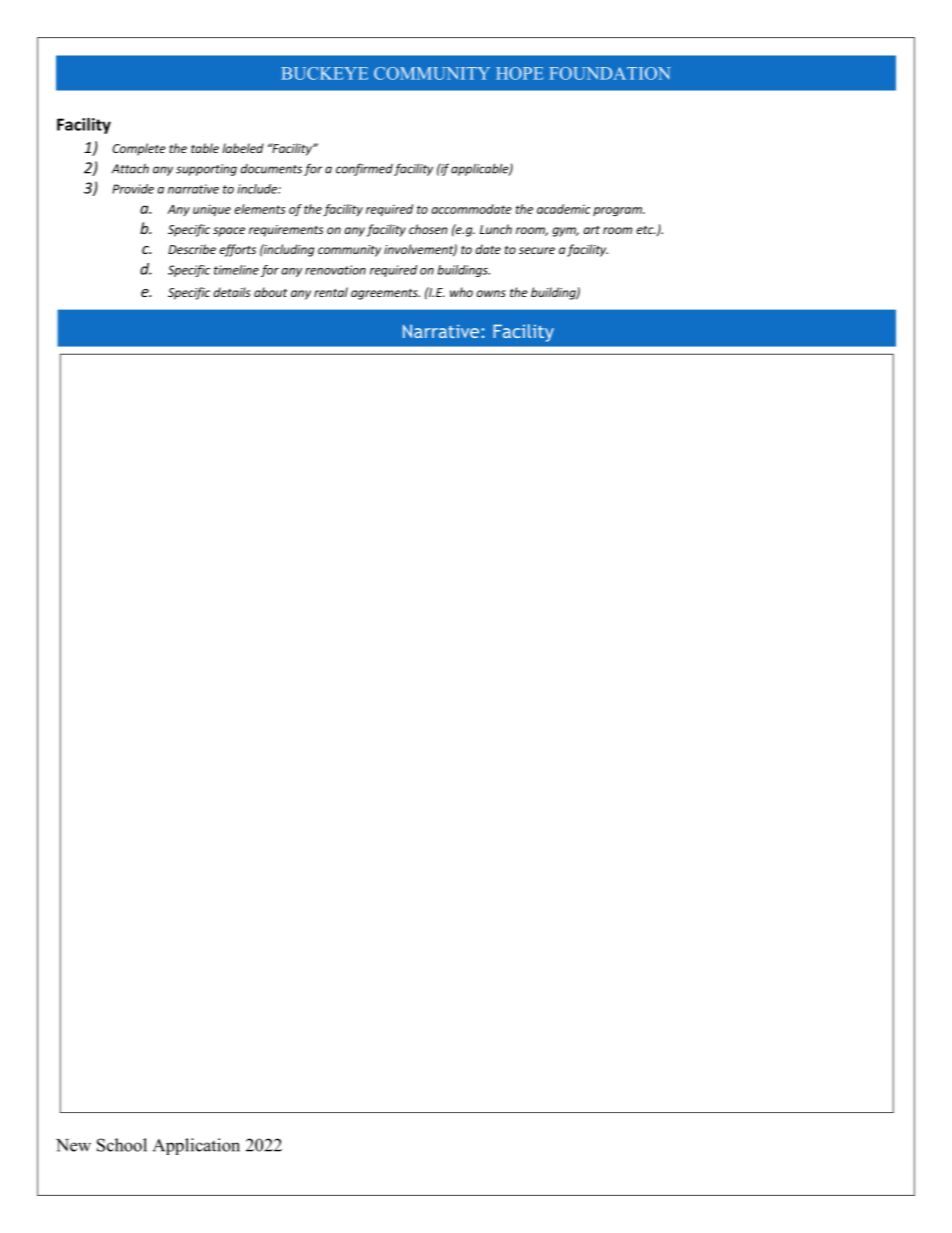 The image size is (952, 1233). I want to click on Application, so click(196, 1146).
